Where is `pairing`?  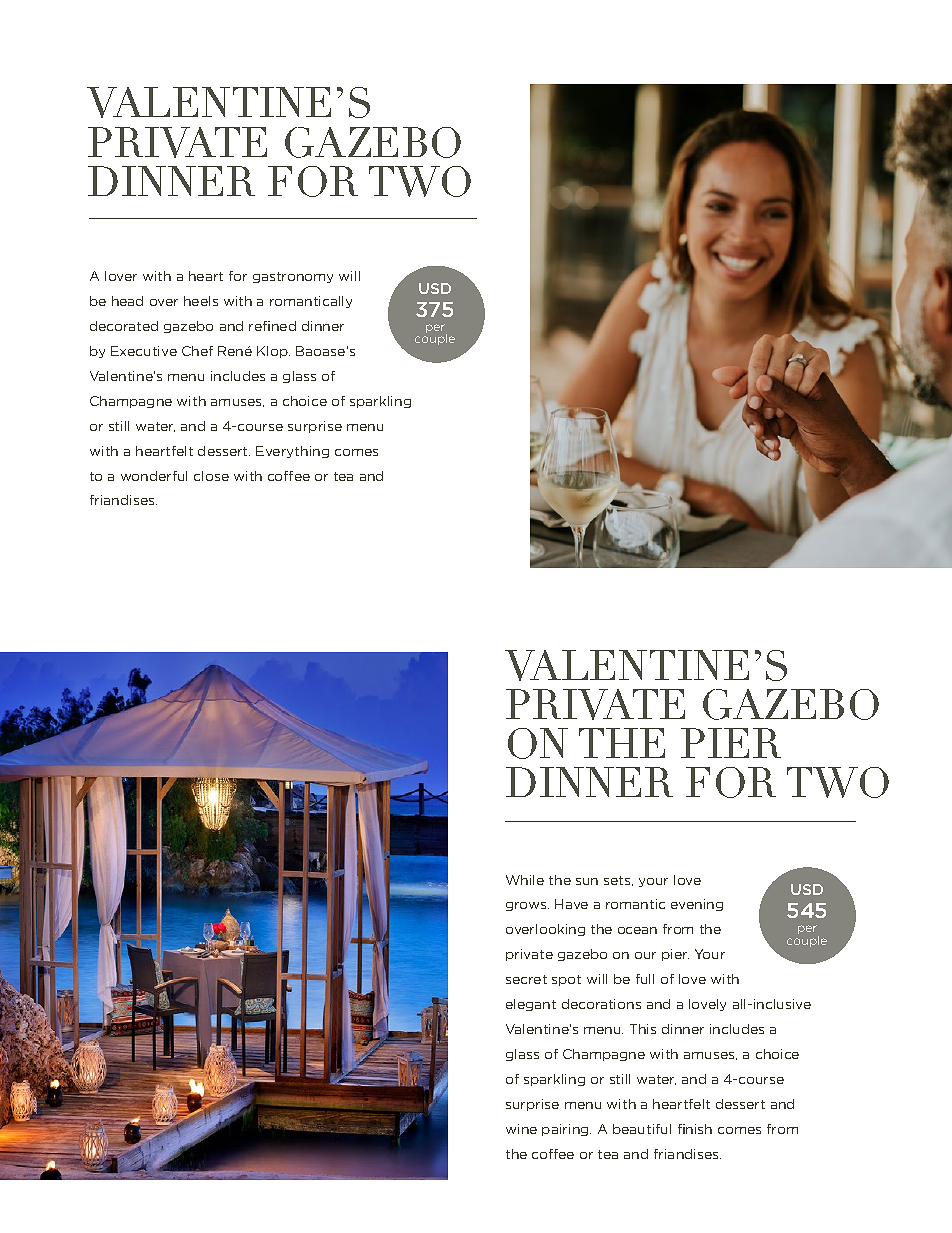
pairing is located at coordinates (566, 1130).
